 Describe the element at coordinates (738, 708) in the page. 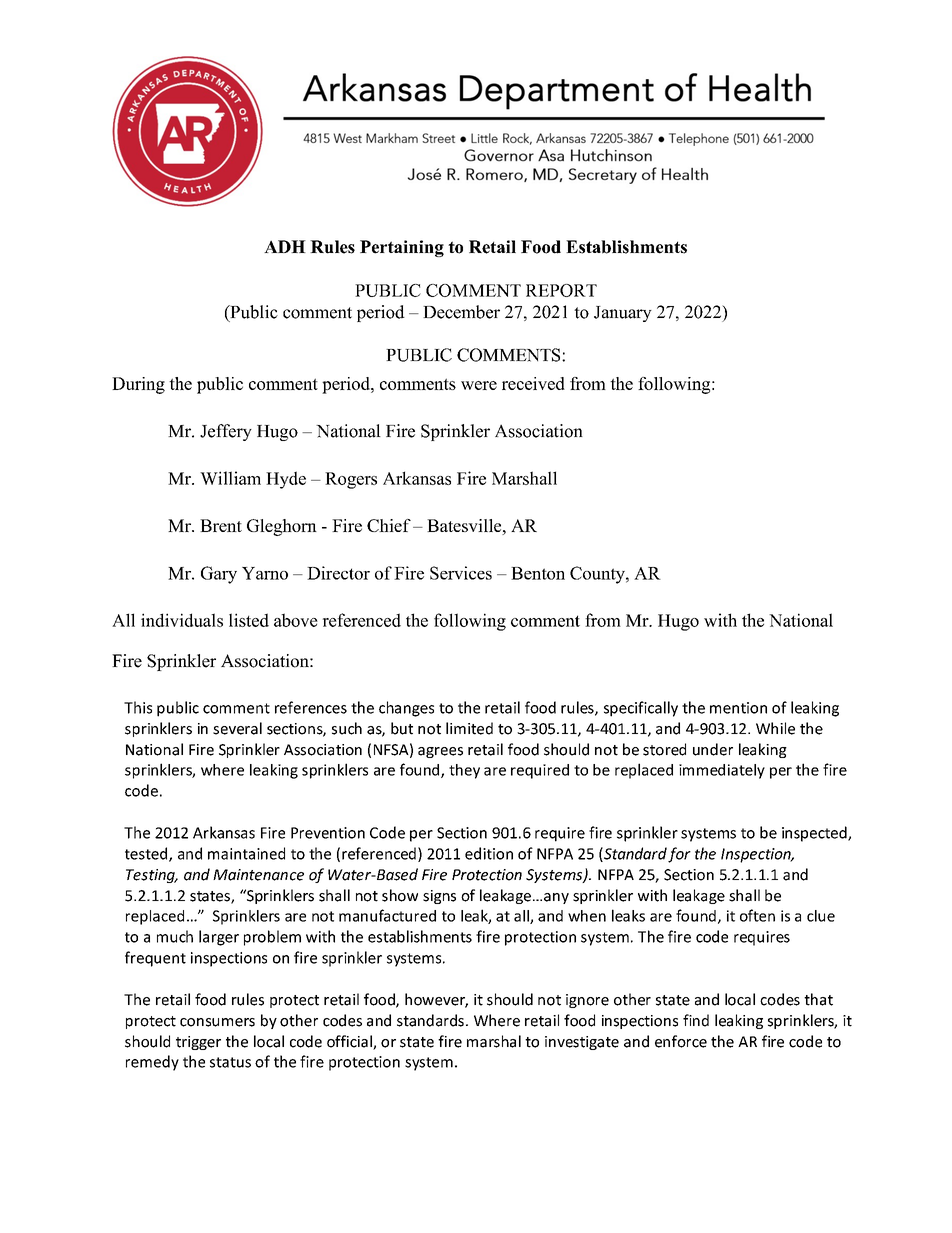

I see `mention` at that location.
